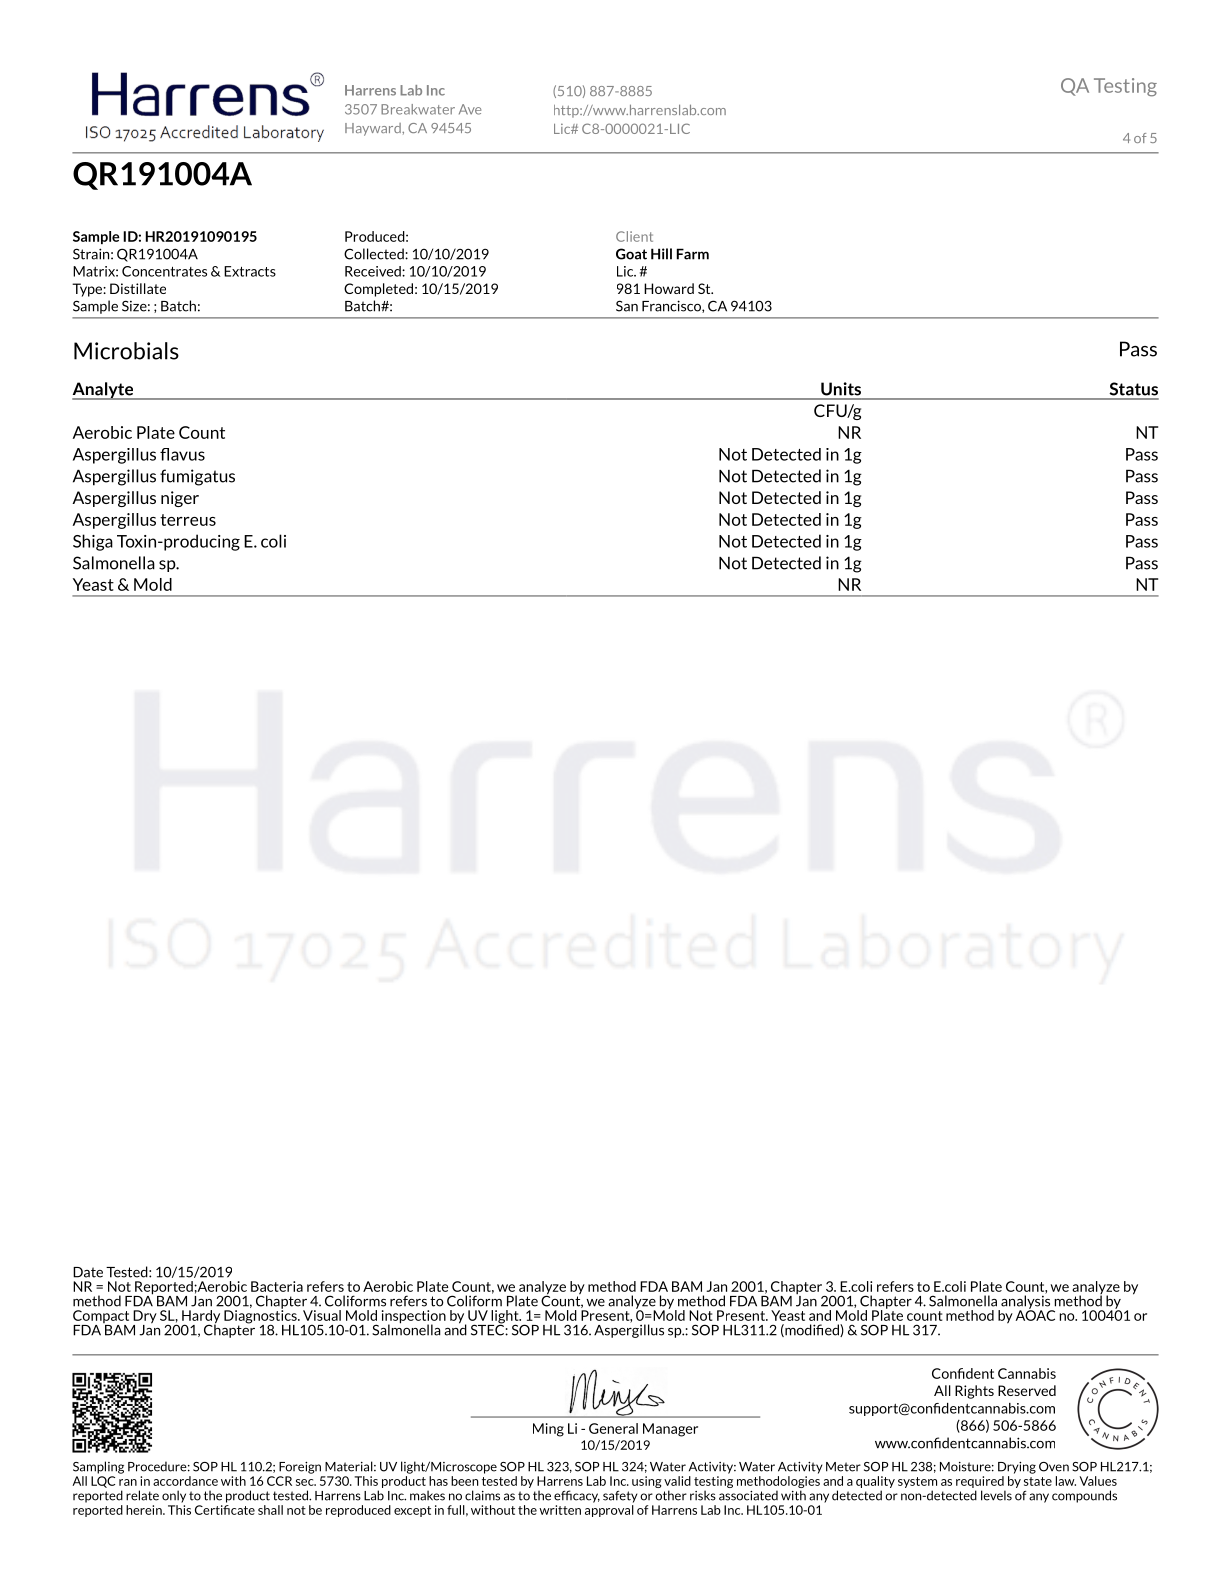  Describe the element at coordinates (634, 236) in the image. I see `Client` at that location.
